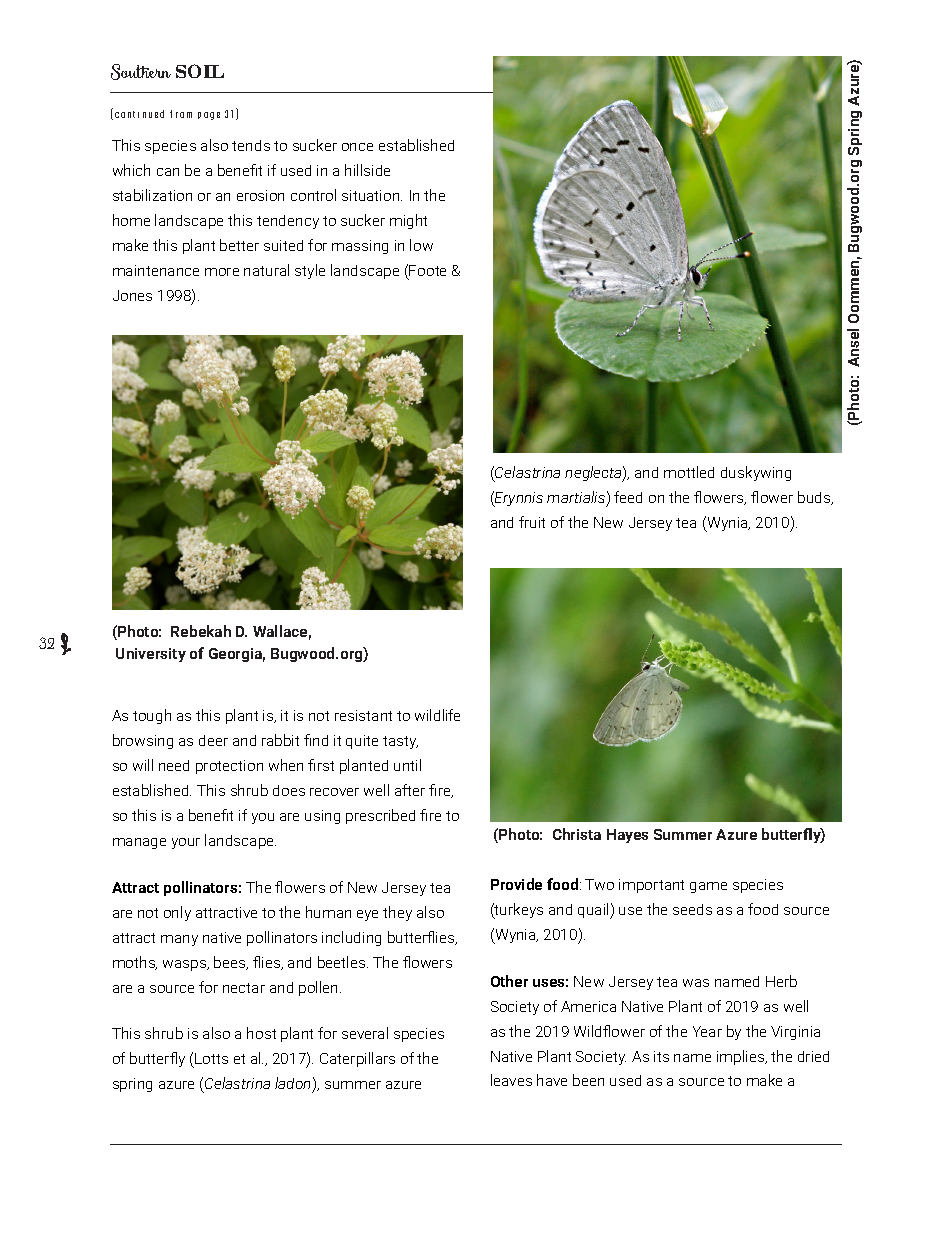  Describe the element at coordinates (357, 147) in the screenshot. I see `once` at that location.
